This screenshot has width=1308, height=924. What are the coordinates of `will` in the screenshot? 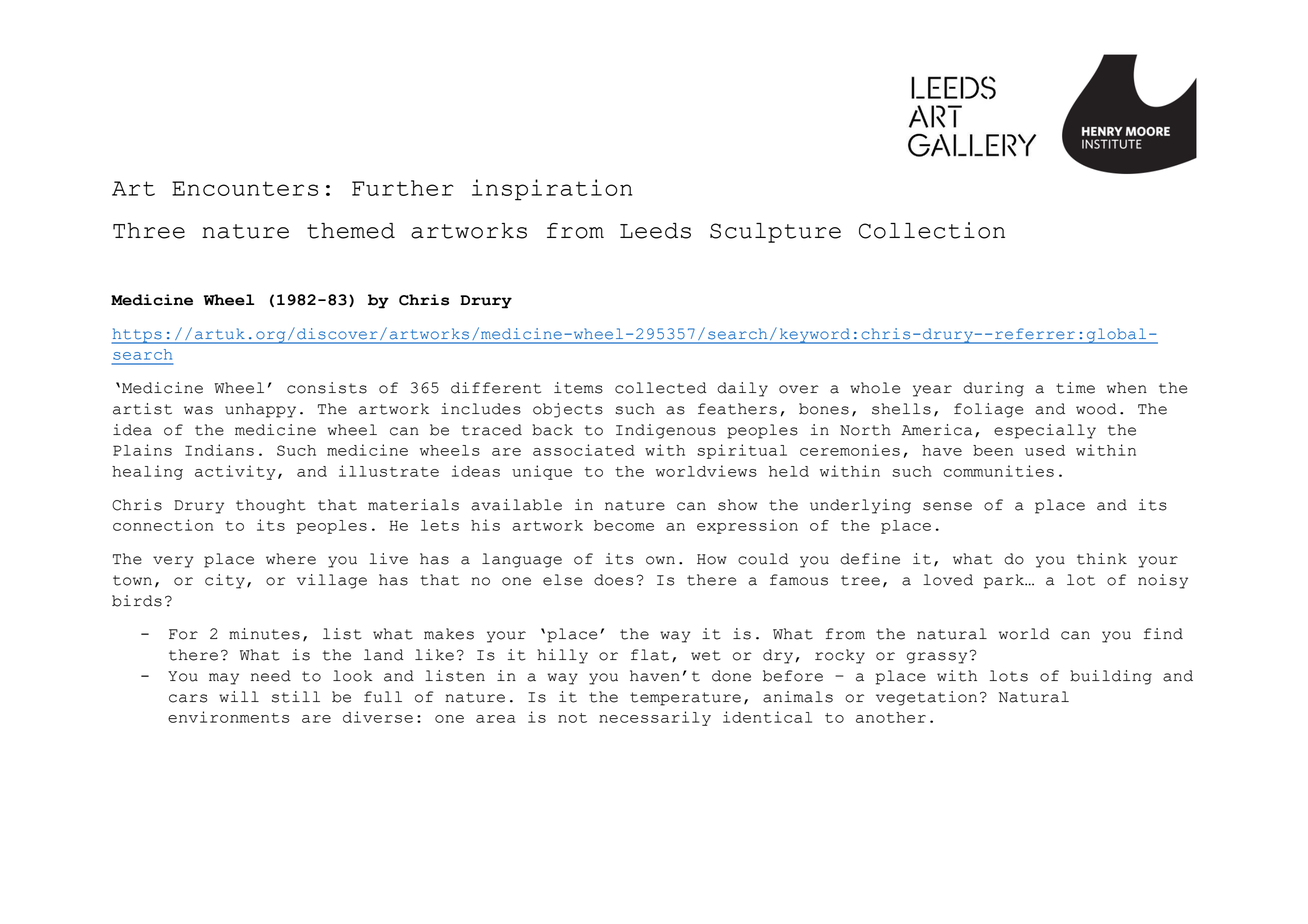 It's located at (239, 696).
